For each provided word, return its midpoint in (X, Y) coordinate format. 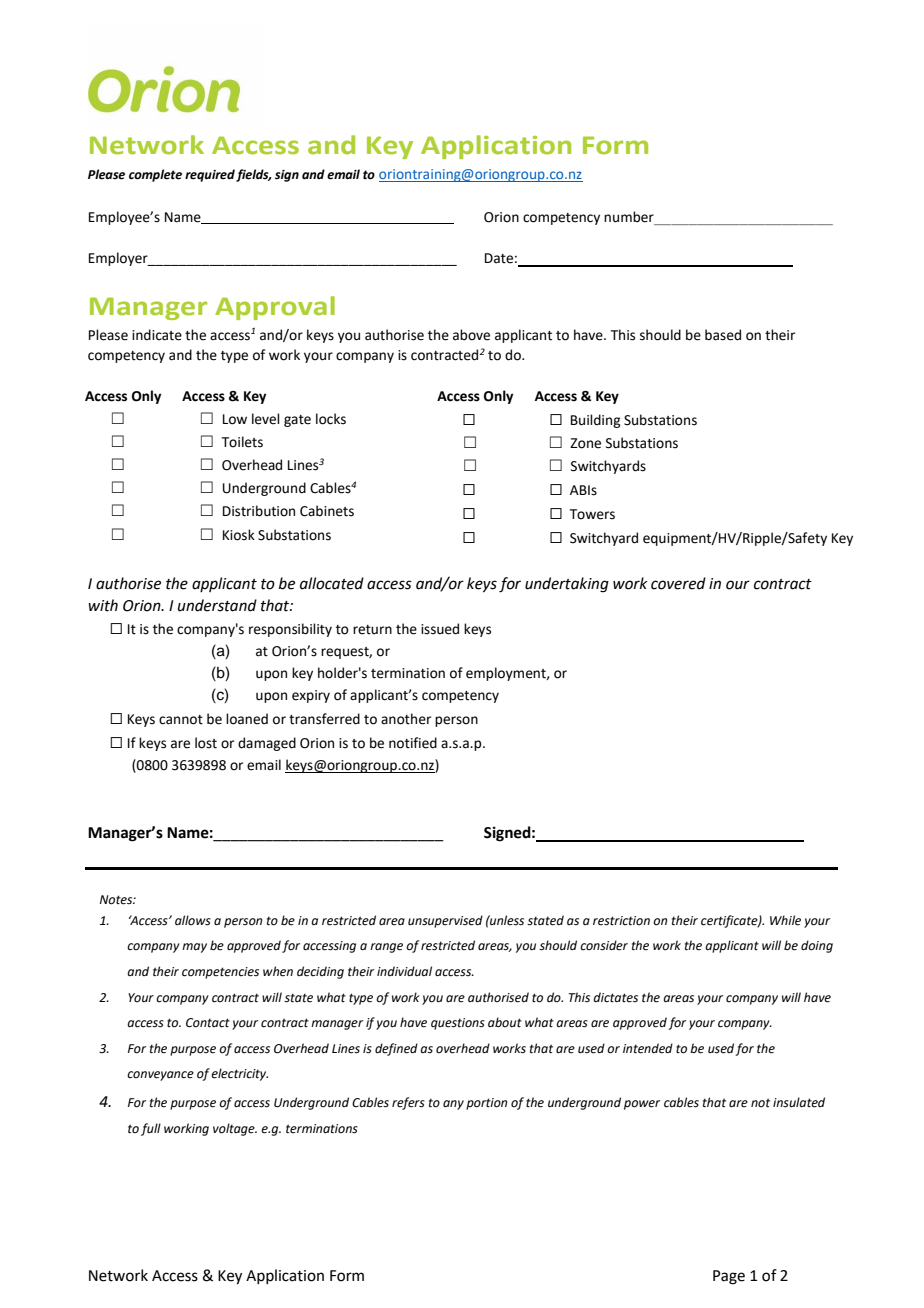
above (471, 335)
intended (648, 1048)
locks (331, 419)
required (210, 175)
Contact (208, 1023)
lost (206, 743)
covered (678, 583)
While (785, 920)
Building (595, 421)
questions (458, 1024)
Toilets (242, 442)
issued (440, 629)
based (723, 335)
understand (217, 605)
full (151, 1129)
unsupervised (445, 921)
